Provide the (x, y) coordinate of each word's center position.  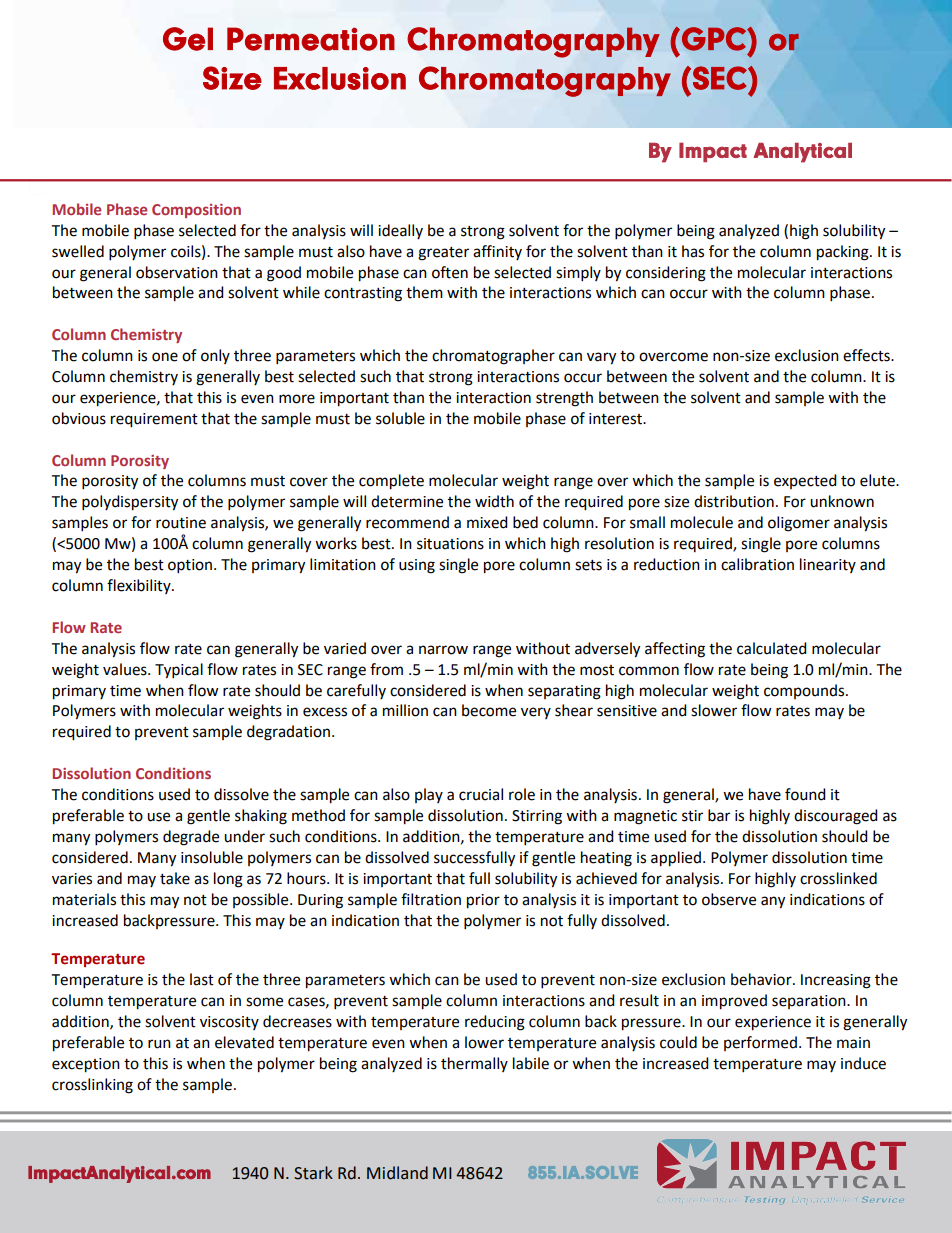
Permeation (311, 39)
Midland (397, 1173)
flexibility (140, 586)
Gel (188, 39)
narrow (443, 650)
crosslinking (92, 1086)
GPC (715, 39)
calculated (772, 648)
